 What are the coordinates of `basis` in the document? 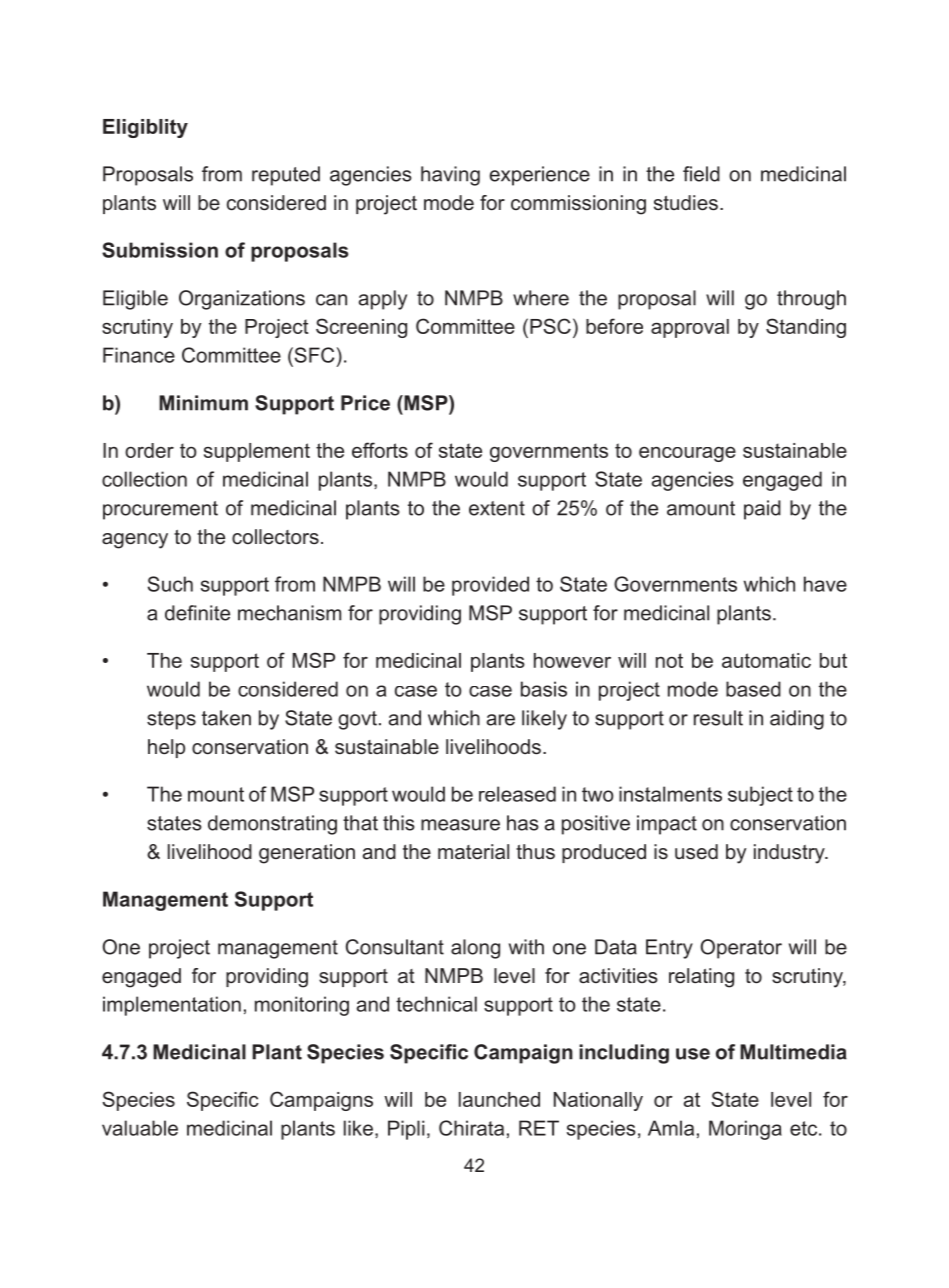 It's located at (544, 689).
